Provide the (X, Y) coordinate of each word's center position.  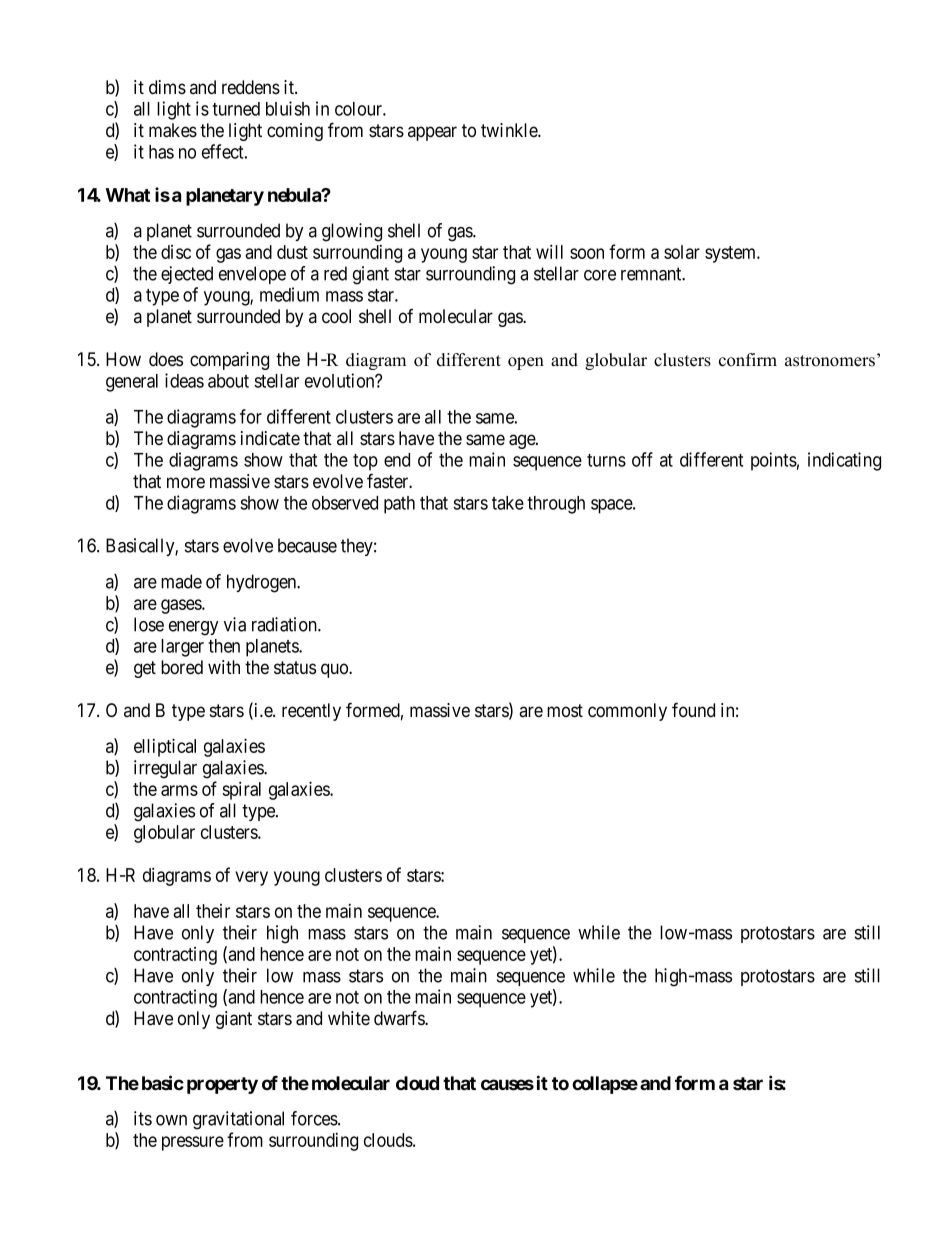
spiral (241, 790)
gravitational (238, 1120)
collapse (605, 1085)
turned (236, 109)
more (186, 483)
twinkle (510, 130)
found (693, 709)
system (732, 254)
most (565, 711)
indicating (844, 461)
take (508, 503)
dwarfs (400, 1018)
